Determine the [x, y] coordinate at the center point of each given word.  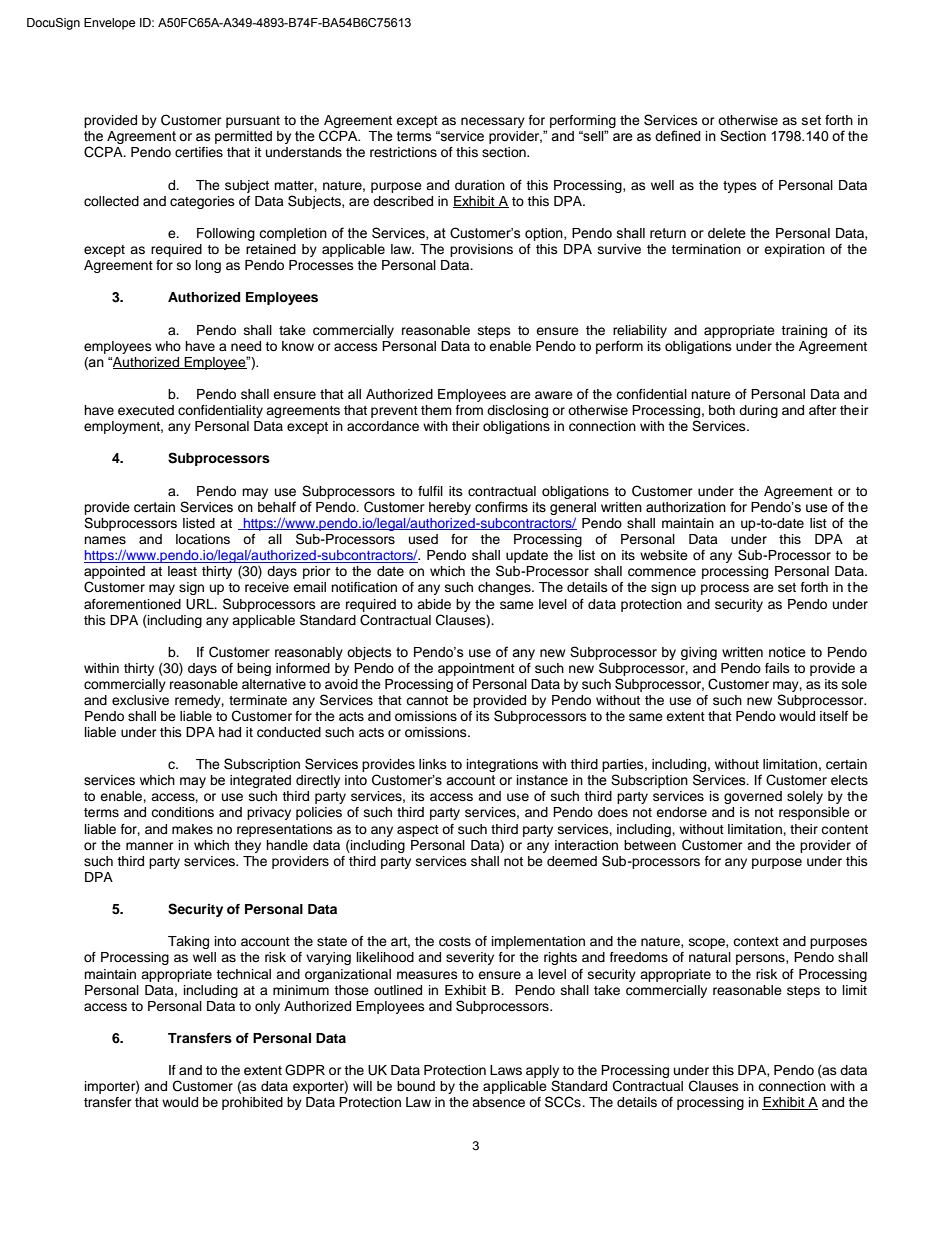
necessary [493, 122]
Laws [506, 1070]
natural [710, 957]
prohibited [252, 1103]
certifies [199, 152]
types [740, 187]
